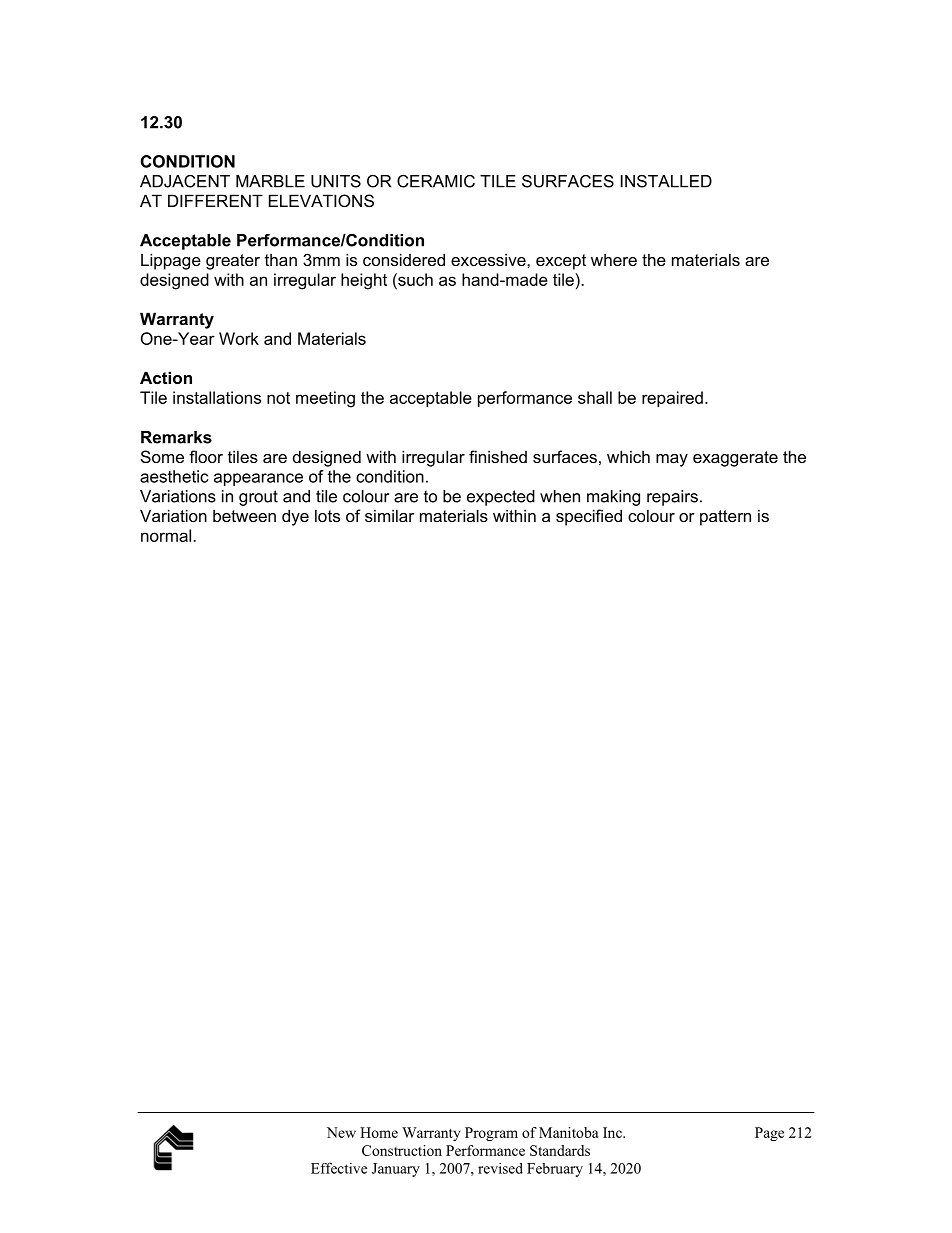 The width and height of the page is (952, 1233). What do you see at coordinates (489, 259) in the page?
I see `excessive` at bounding box center [489, 259].
